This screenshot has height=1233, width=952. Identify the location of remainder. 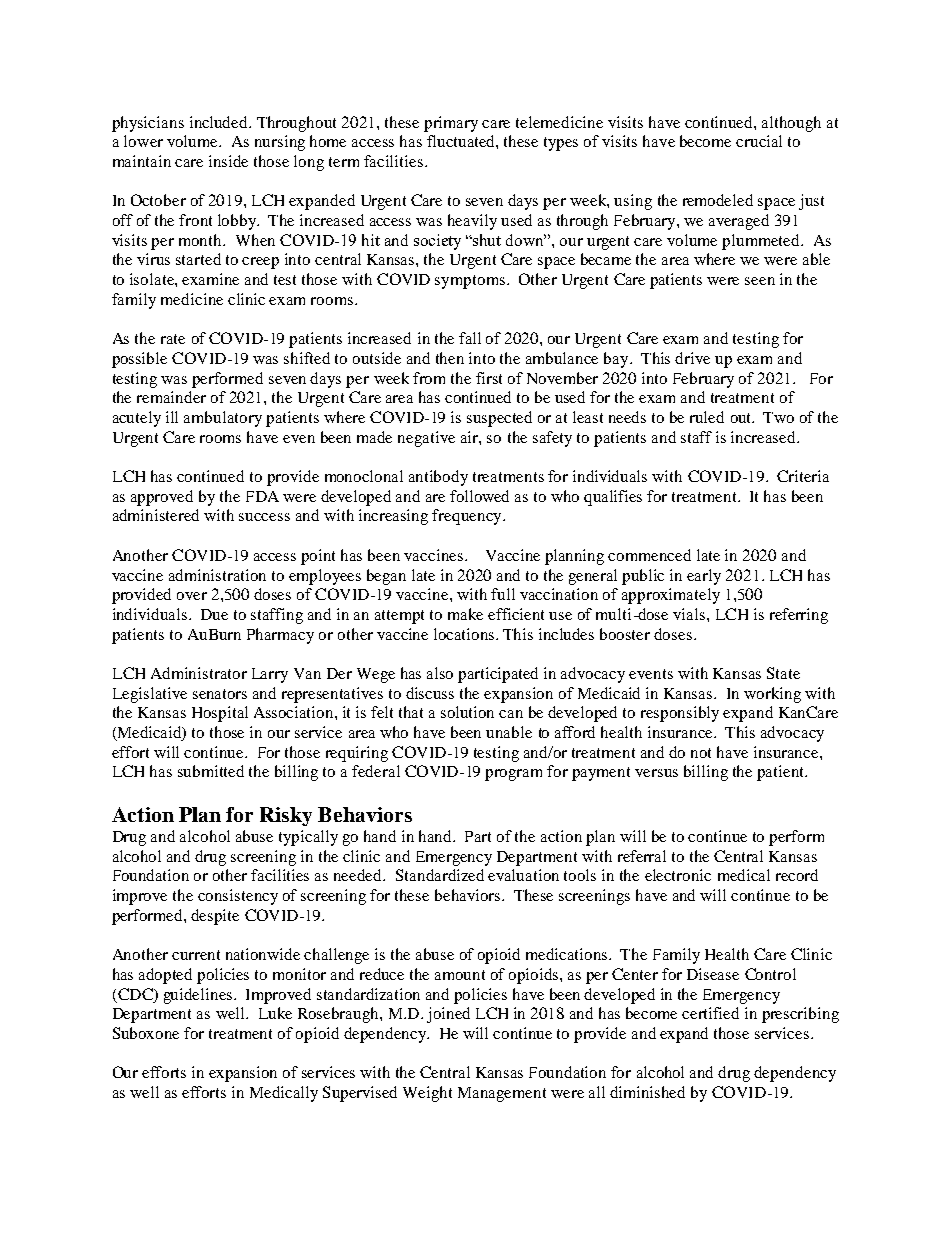
(171, 397).
